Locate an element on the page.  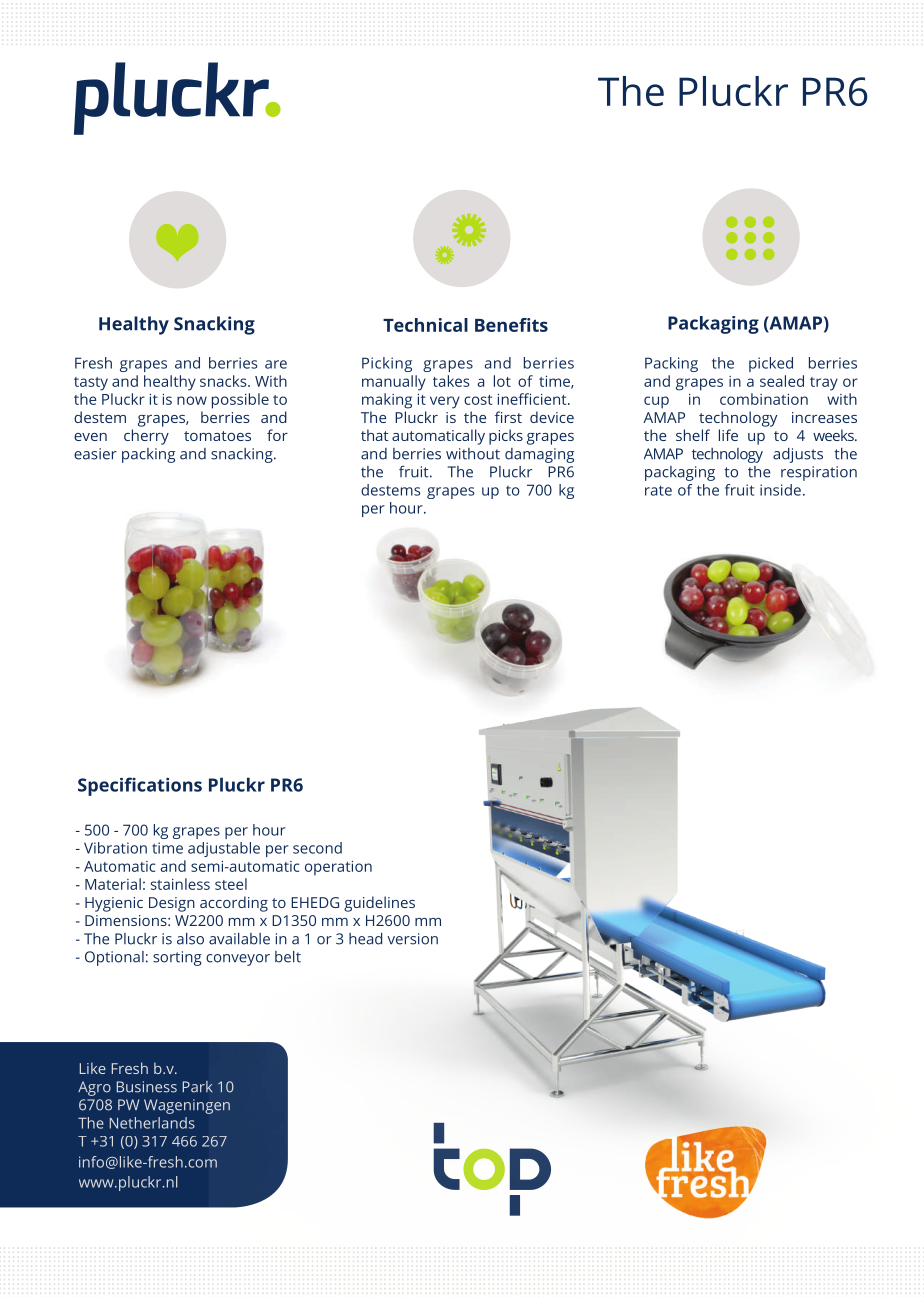
snacks is located at coordinates (224, 381).
